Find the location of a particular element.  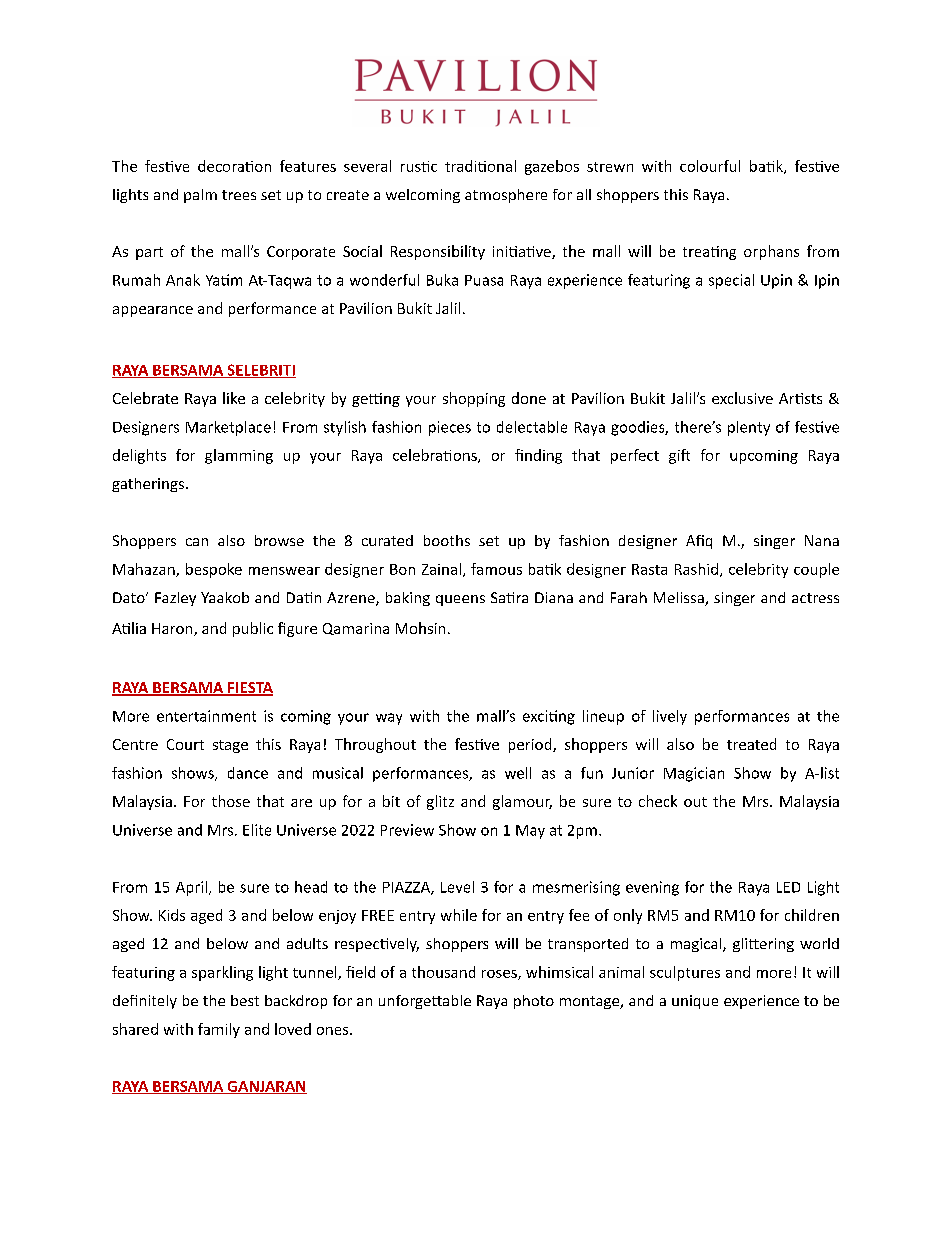

Melissa is located at coordinates (680, 599).
